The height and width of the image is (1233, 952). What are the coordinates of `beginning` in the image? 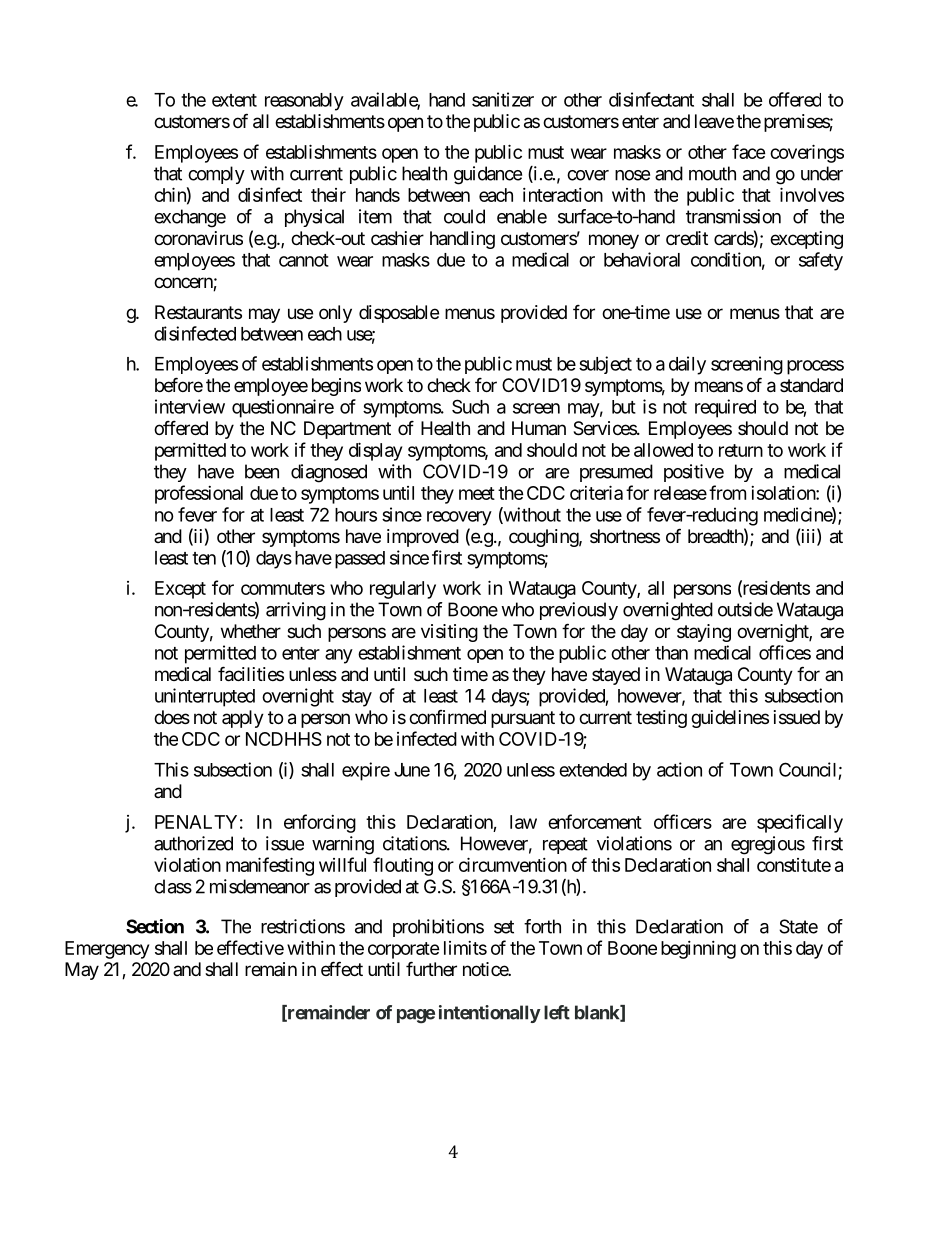 It's located at (698, 950).
